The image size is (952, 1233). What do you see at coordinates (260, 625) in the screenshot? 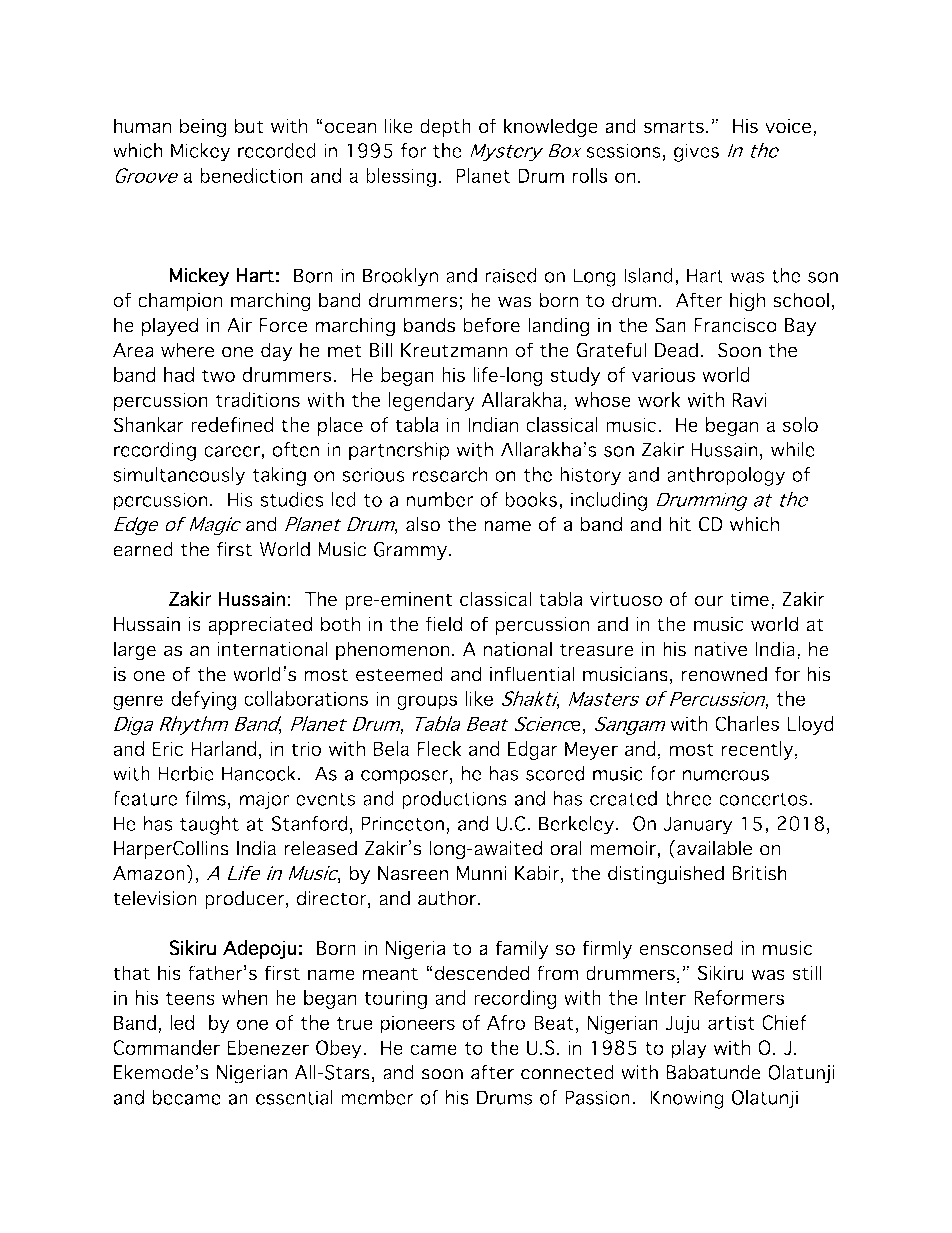
I see `appreciated` at bounding box center [260, 625].
